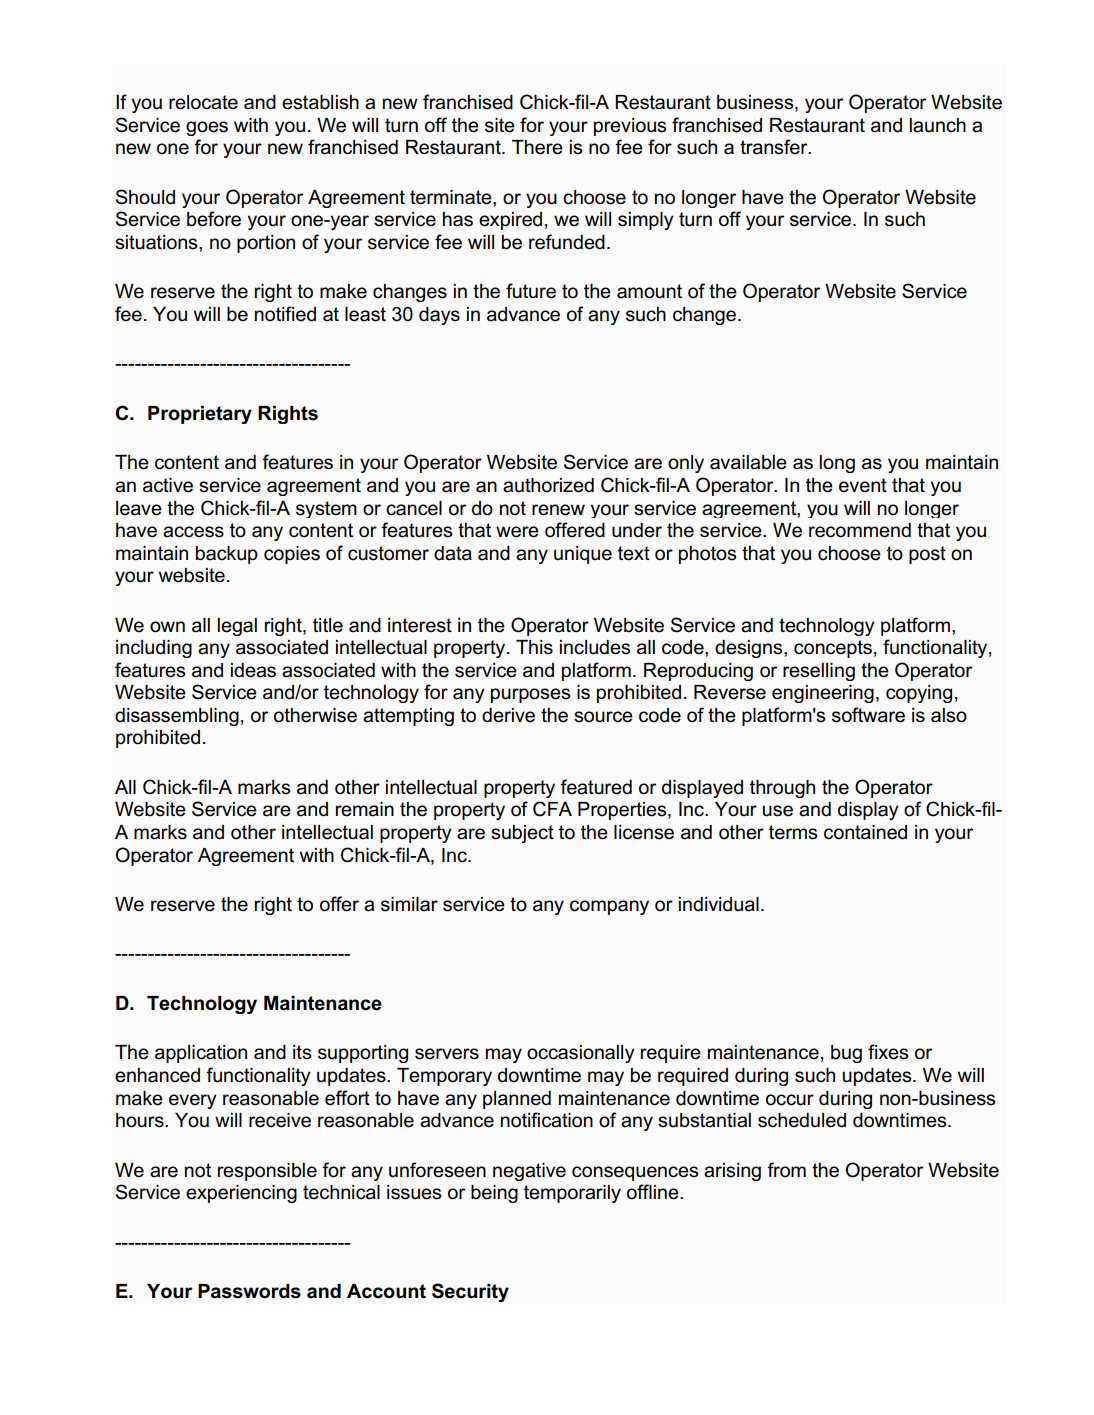  What do you see at coordinates (775, 147) in the screenshot?
I see `transfer` at bounding box center [775, 147].
